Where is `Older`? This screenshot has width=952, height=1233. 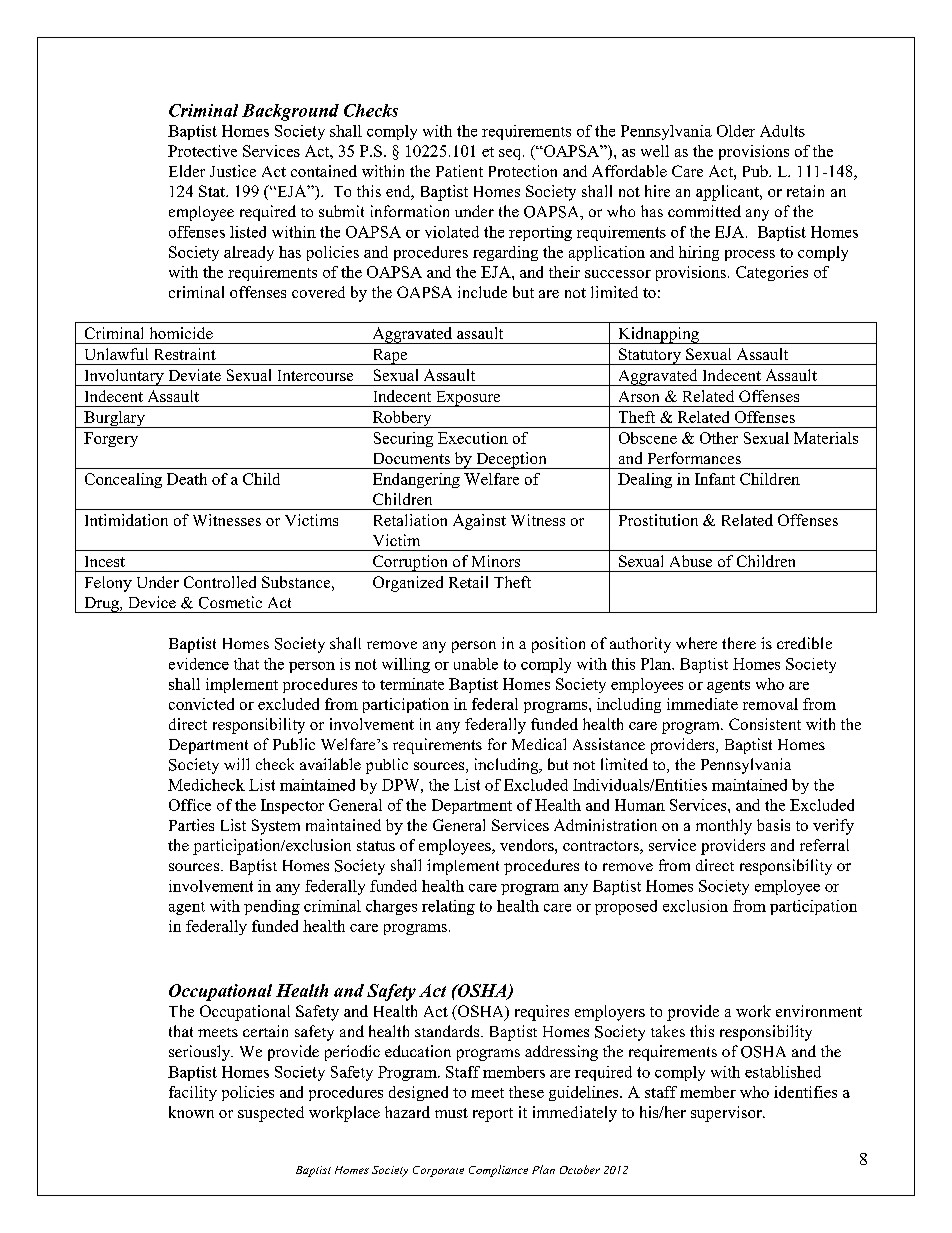 Older is located at coordinates (736, 131).
